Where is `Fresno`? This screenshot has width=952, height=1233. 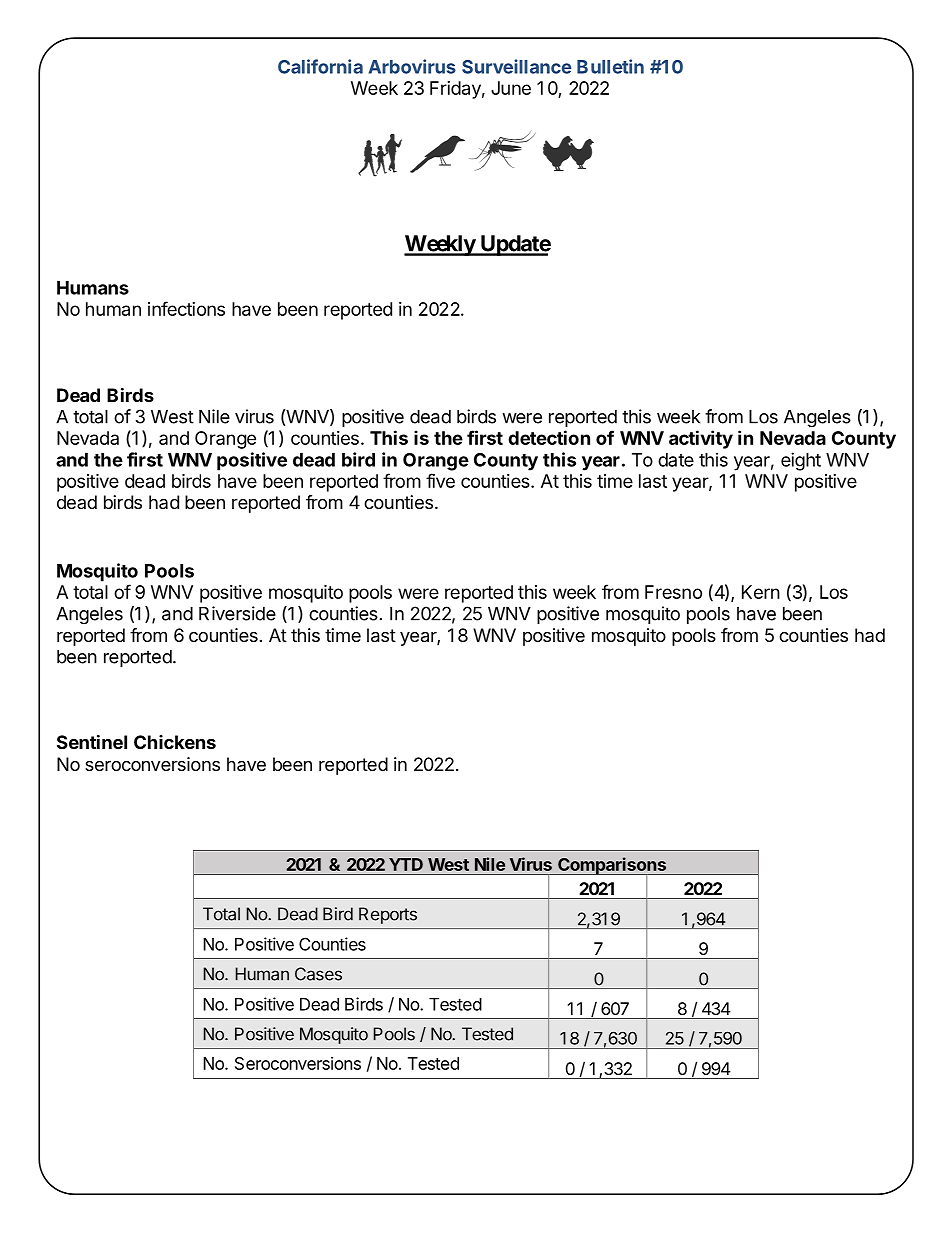 Fresno is located at coordinates (673, 592).
